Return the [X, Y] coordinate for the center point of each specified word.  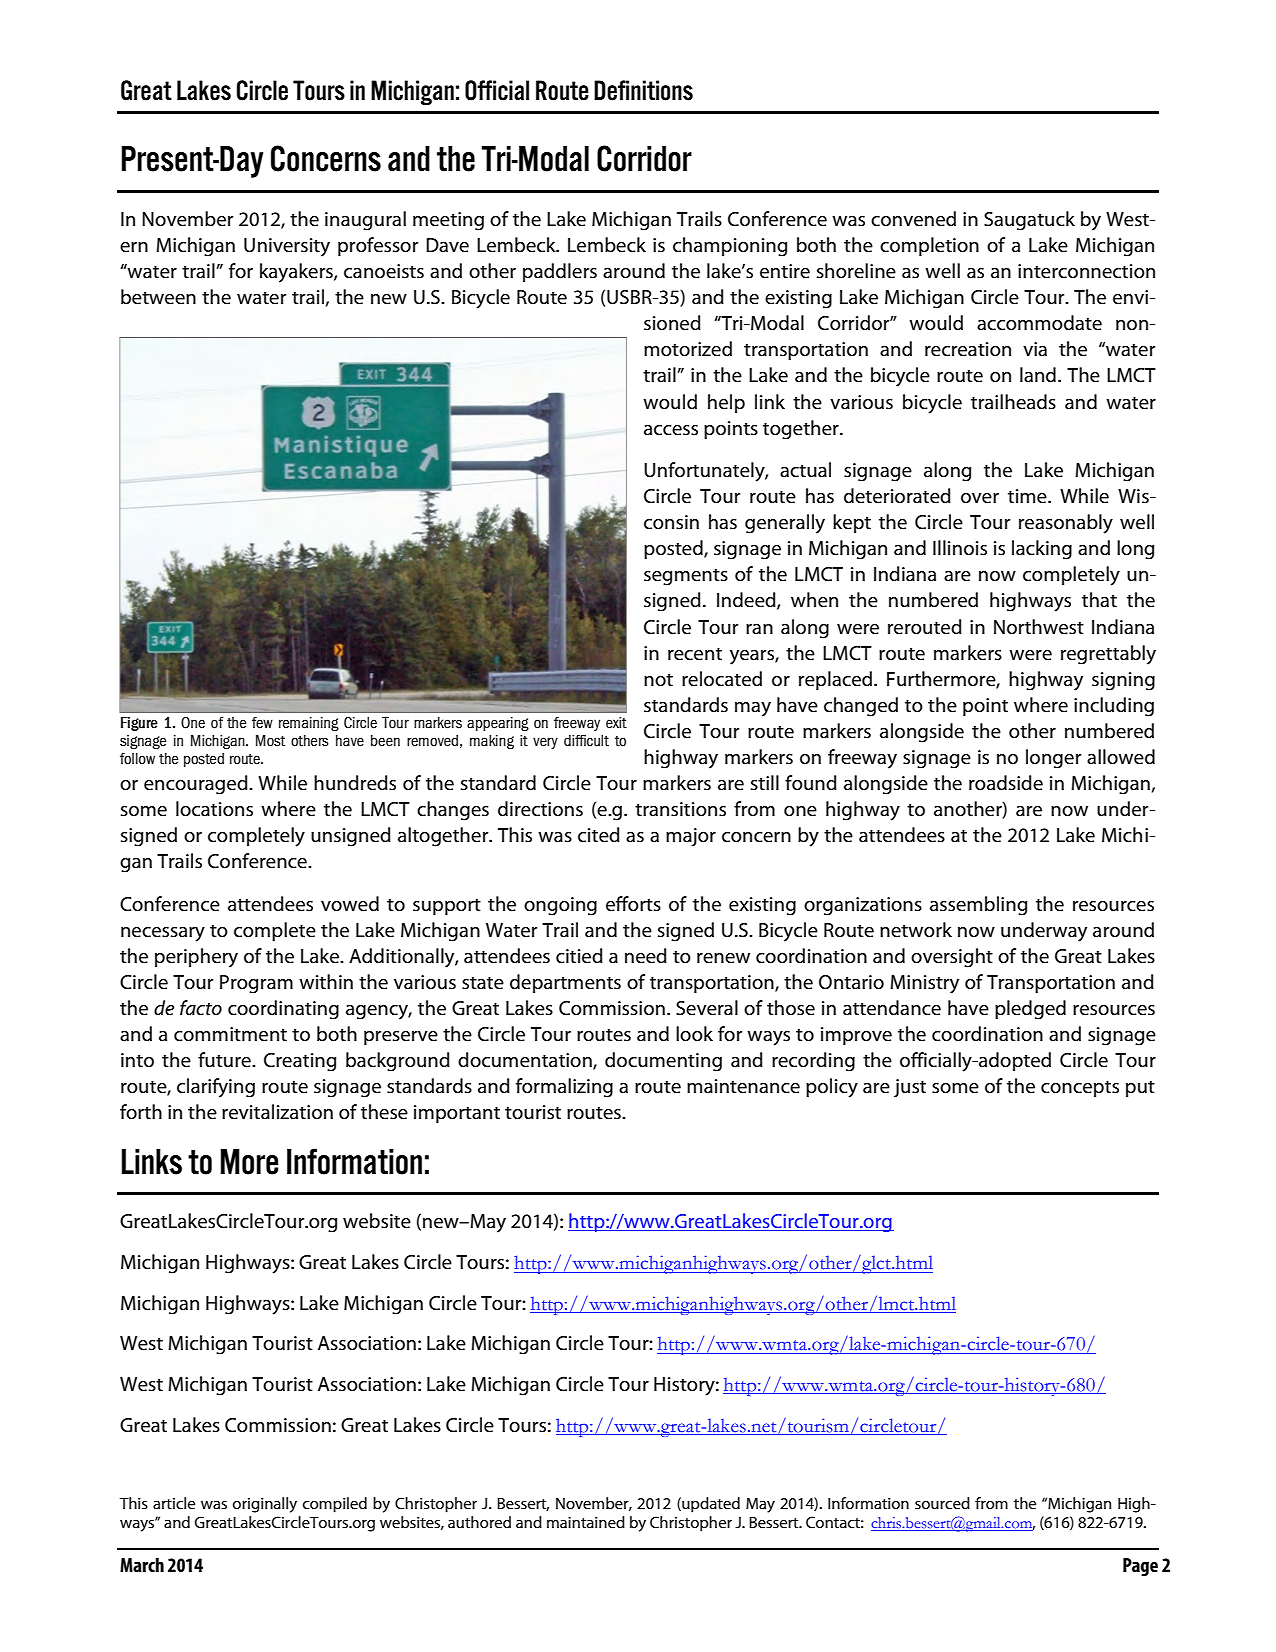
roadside [1006, 783]
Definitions [643, 90]
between [158, 297]
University [287, 247]
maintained [586, 1522]
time [1028, 496]
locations [214, 809]
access [671, 430]
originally [265, 1505]
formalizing [564, 1088]
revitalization [277, 1112]
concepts [1080, 1089]
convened [913, 219]
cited [599, 835]
